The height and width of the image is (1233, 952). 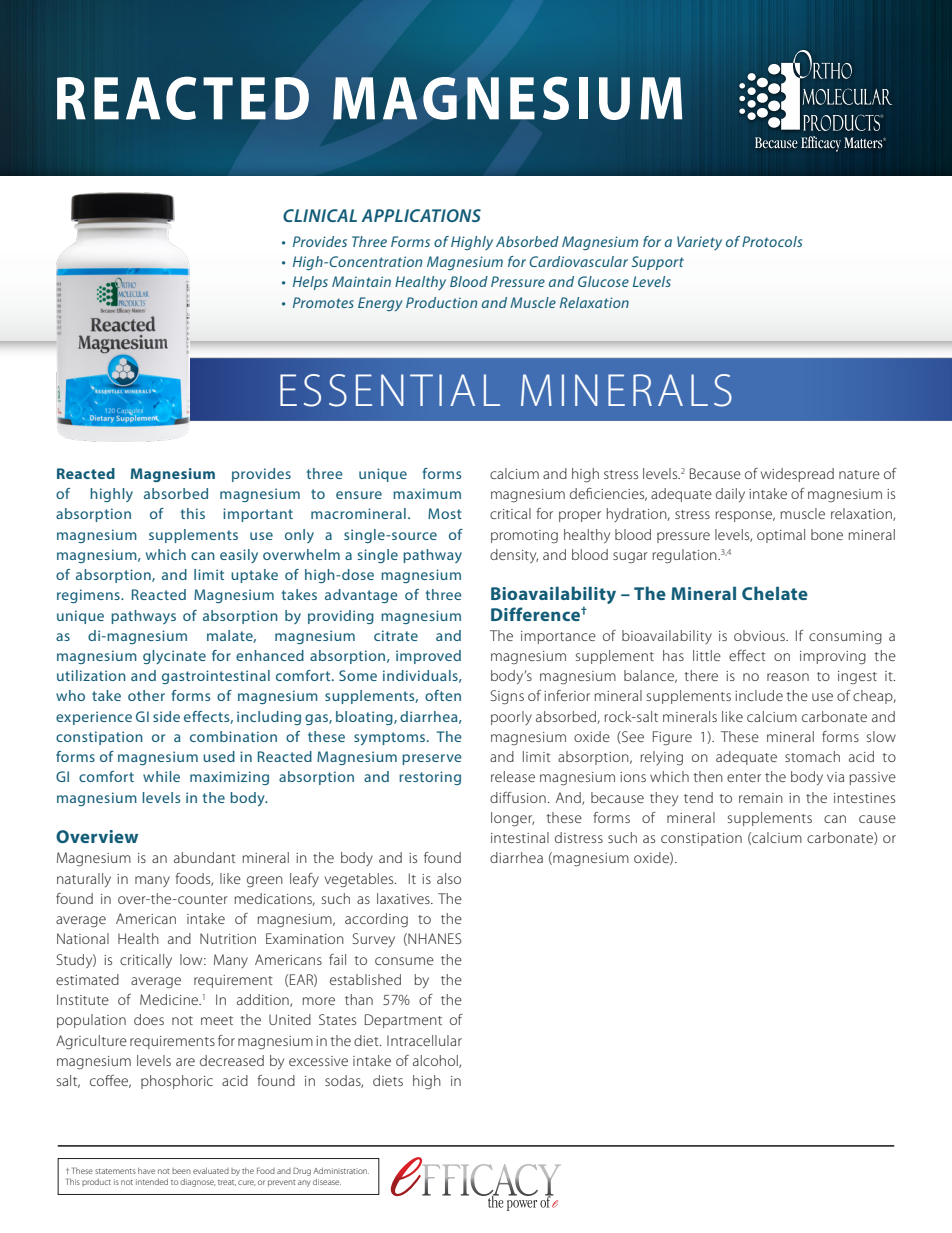 What do you see at coordinates (258, 515) in the image?
I see `important` at bounding box center [258, 515].
